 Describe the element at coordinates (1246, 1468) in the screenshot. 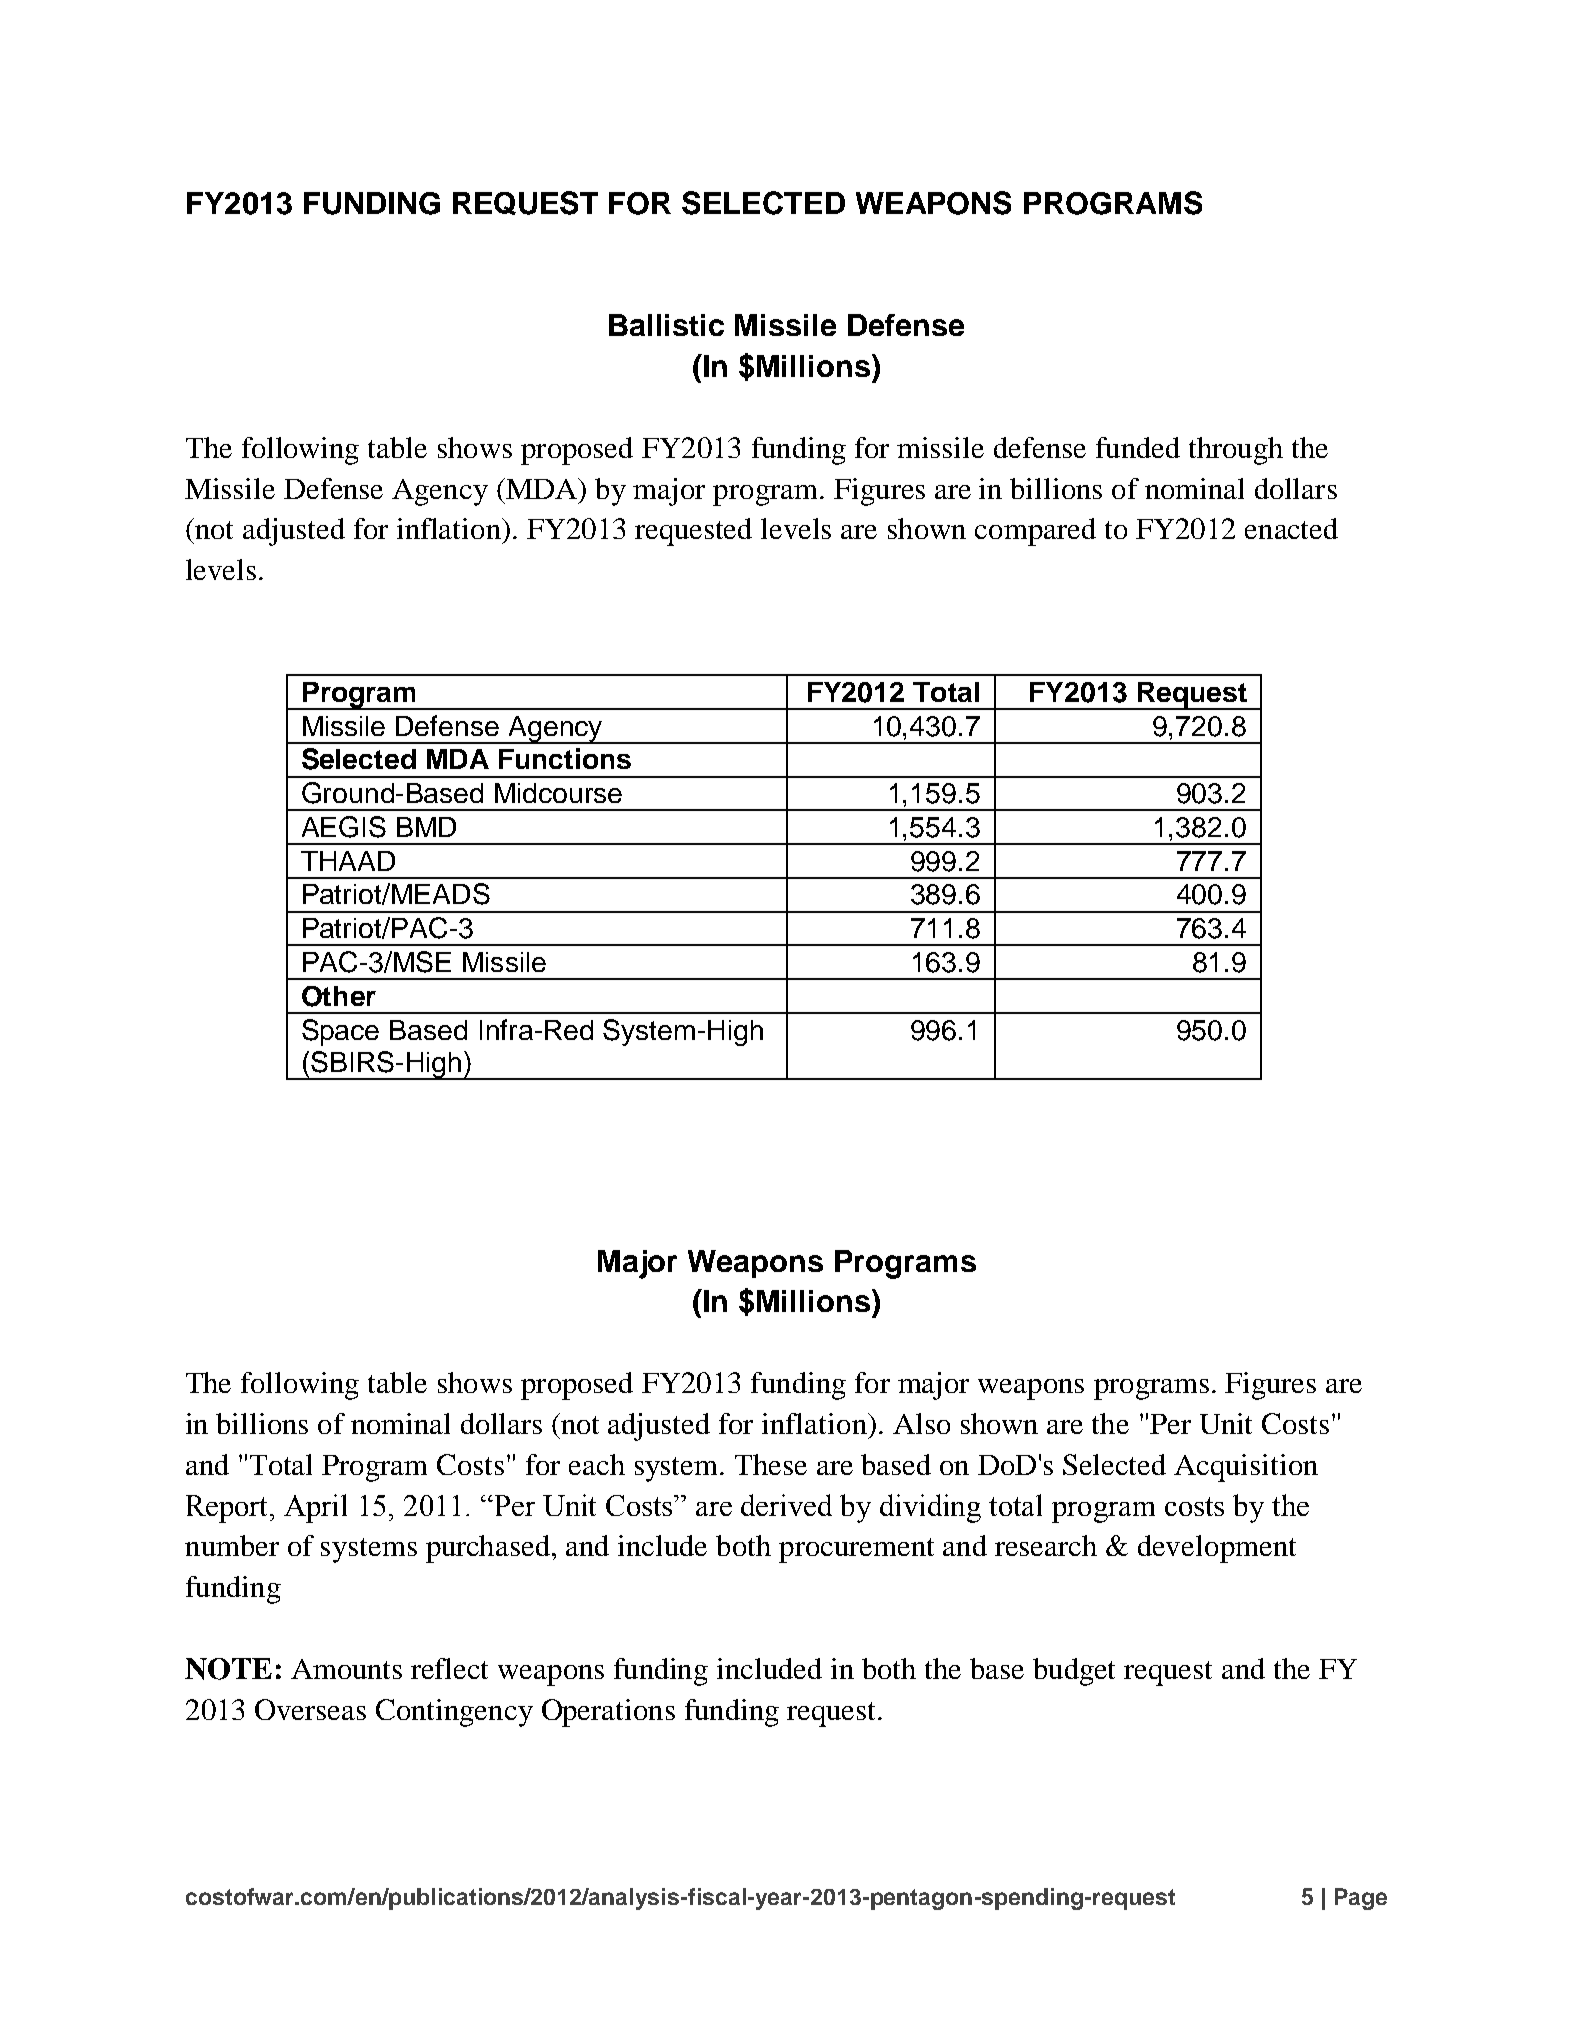

I see `Acquisition` at that location.
